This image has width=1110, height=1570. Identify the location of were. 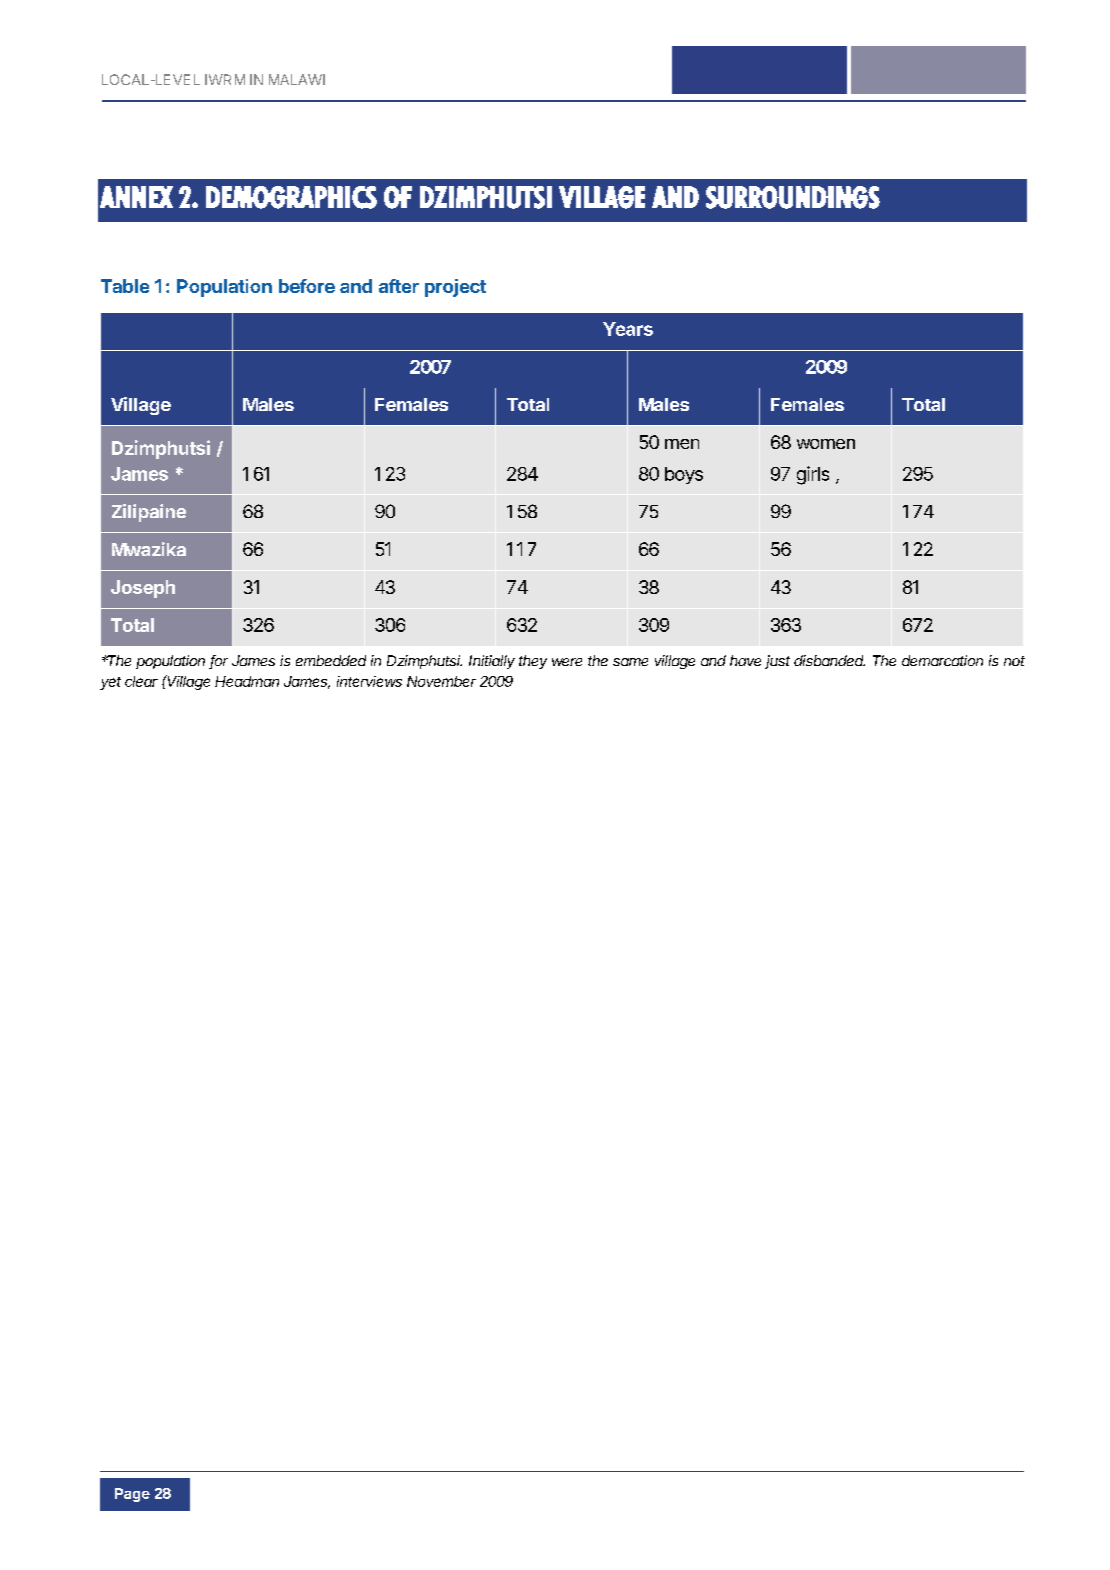
(567, 662).
